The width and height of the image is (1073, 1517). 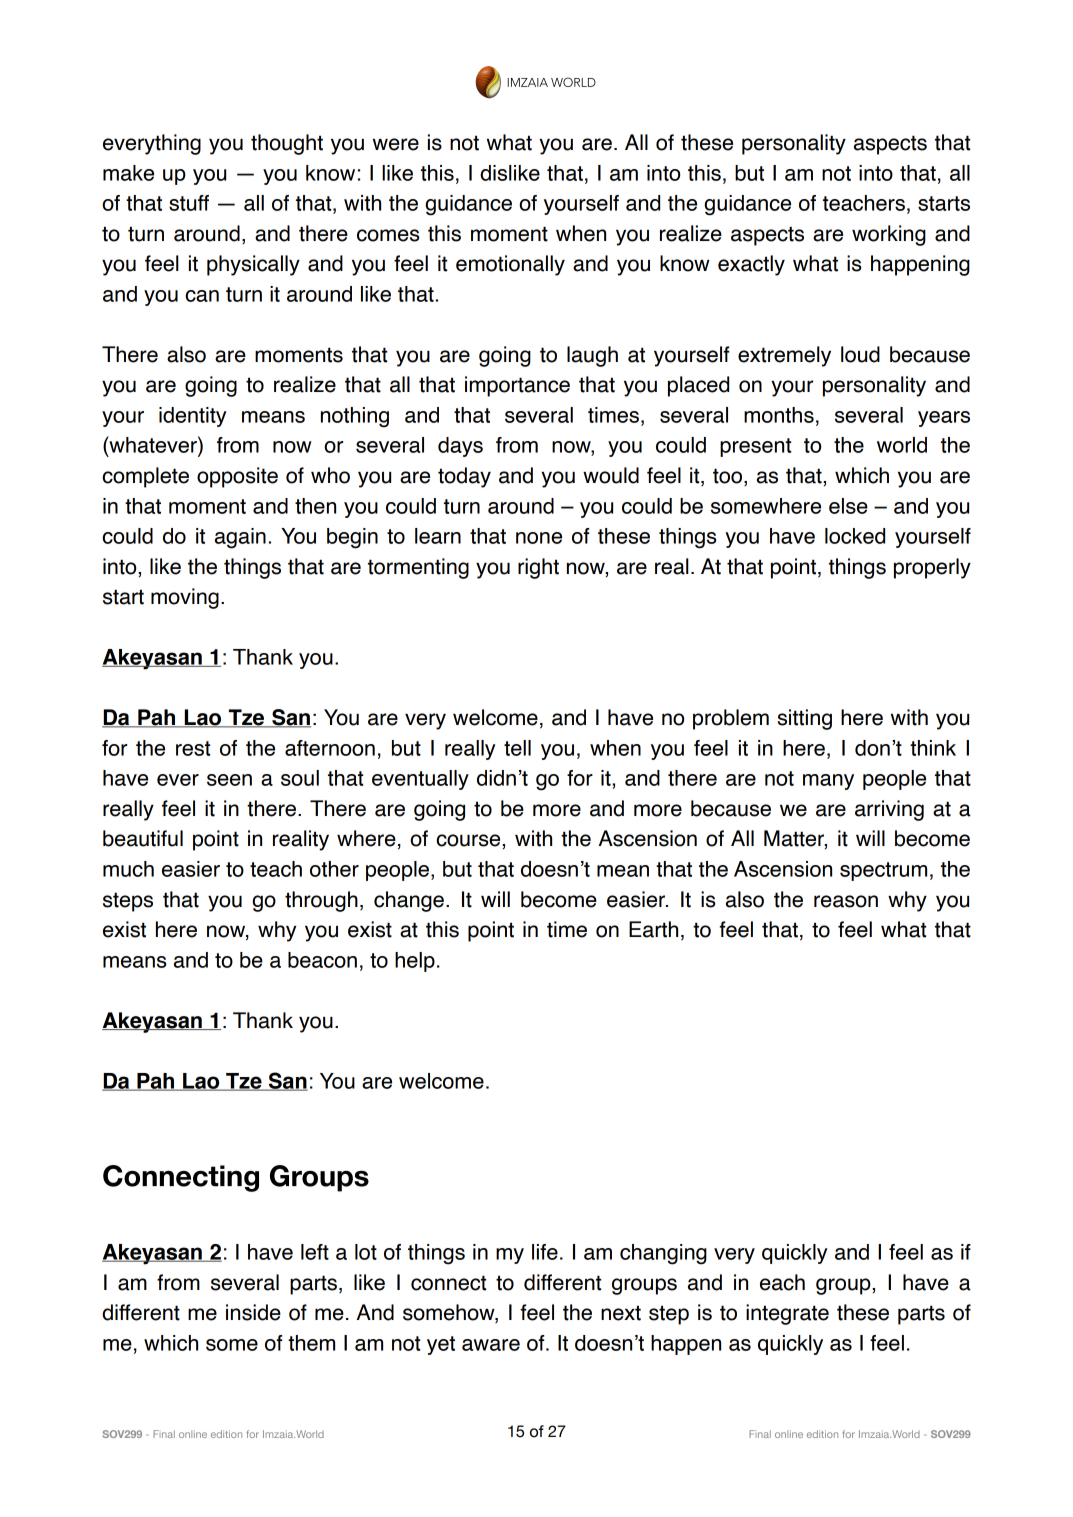 I want to click on many, so click(x=828, y=782).
